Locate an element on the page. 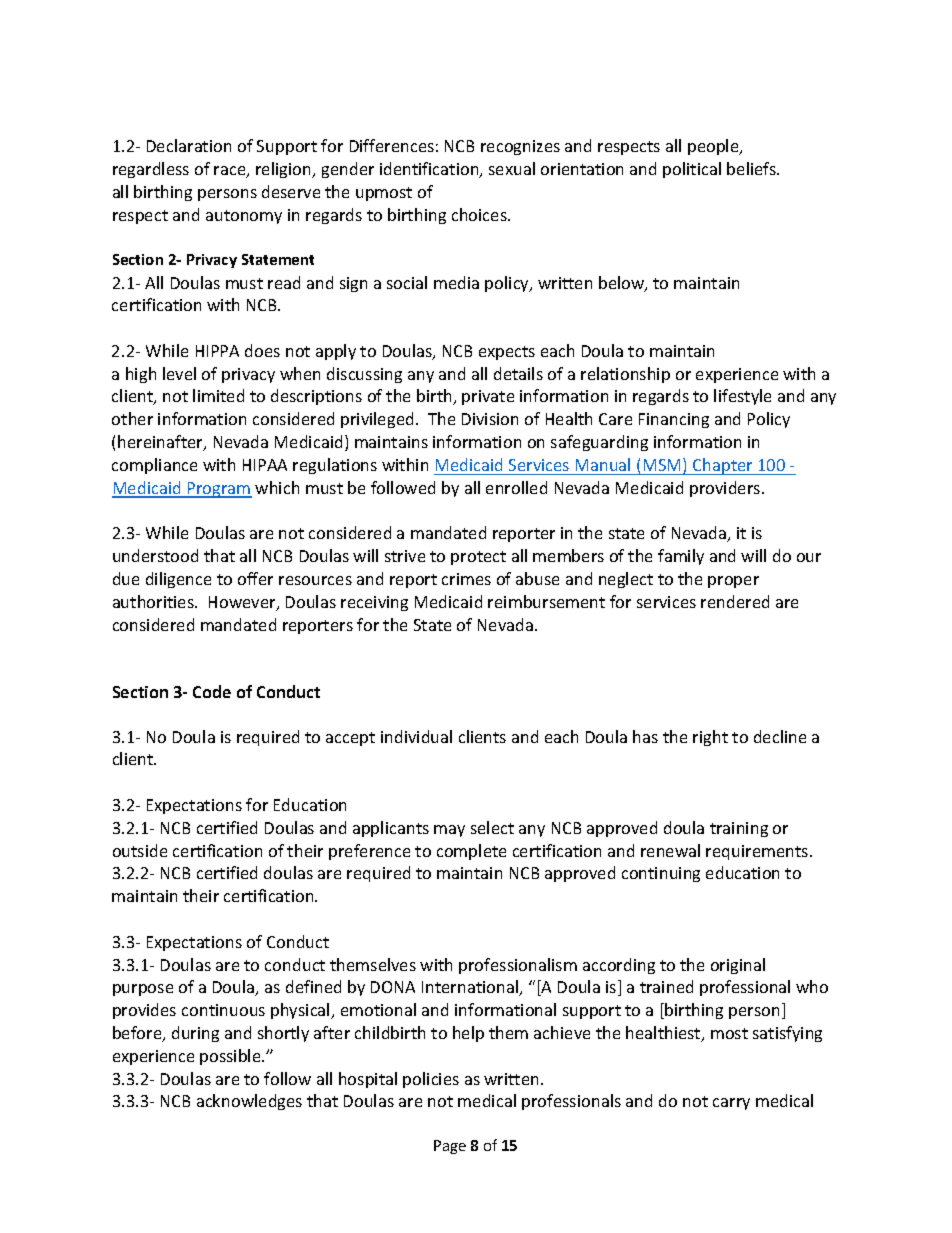 This page has height=1233, width=952. identification is located at coordinates (430, 170).
